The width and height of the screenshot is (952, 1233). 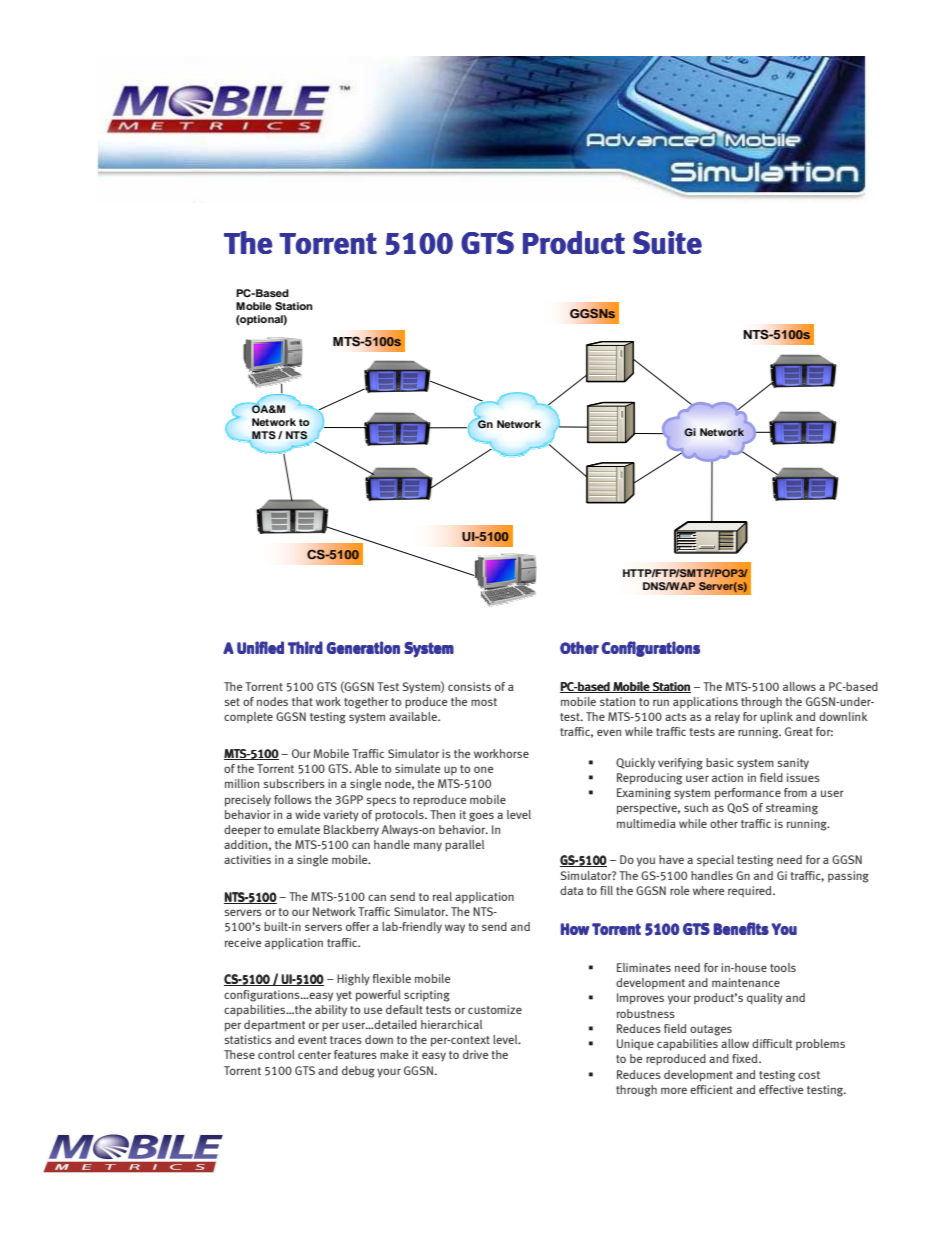 I want to click on activities, so click(x=247, y=859).
